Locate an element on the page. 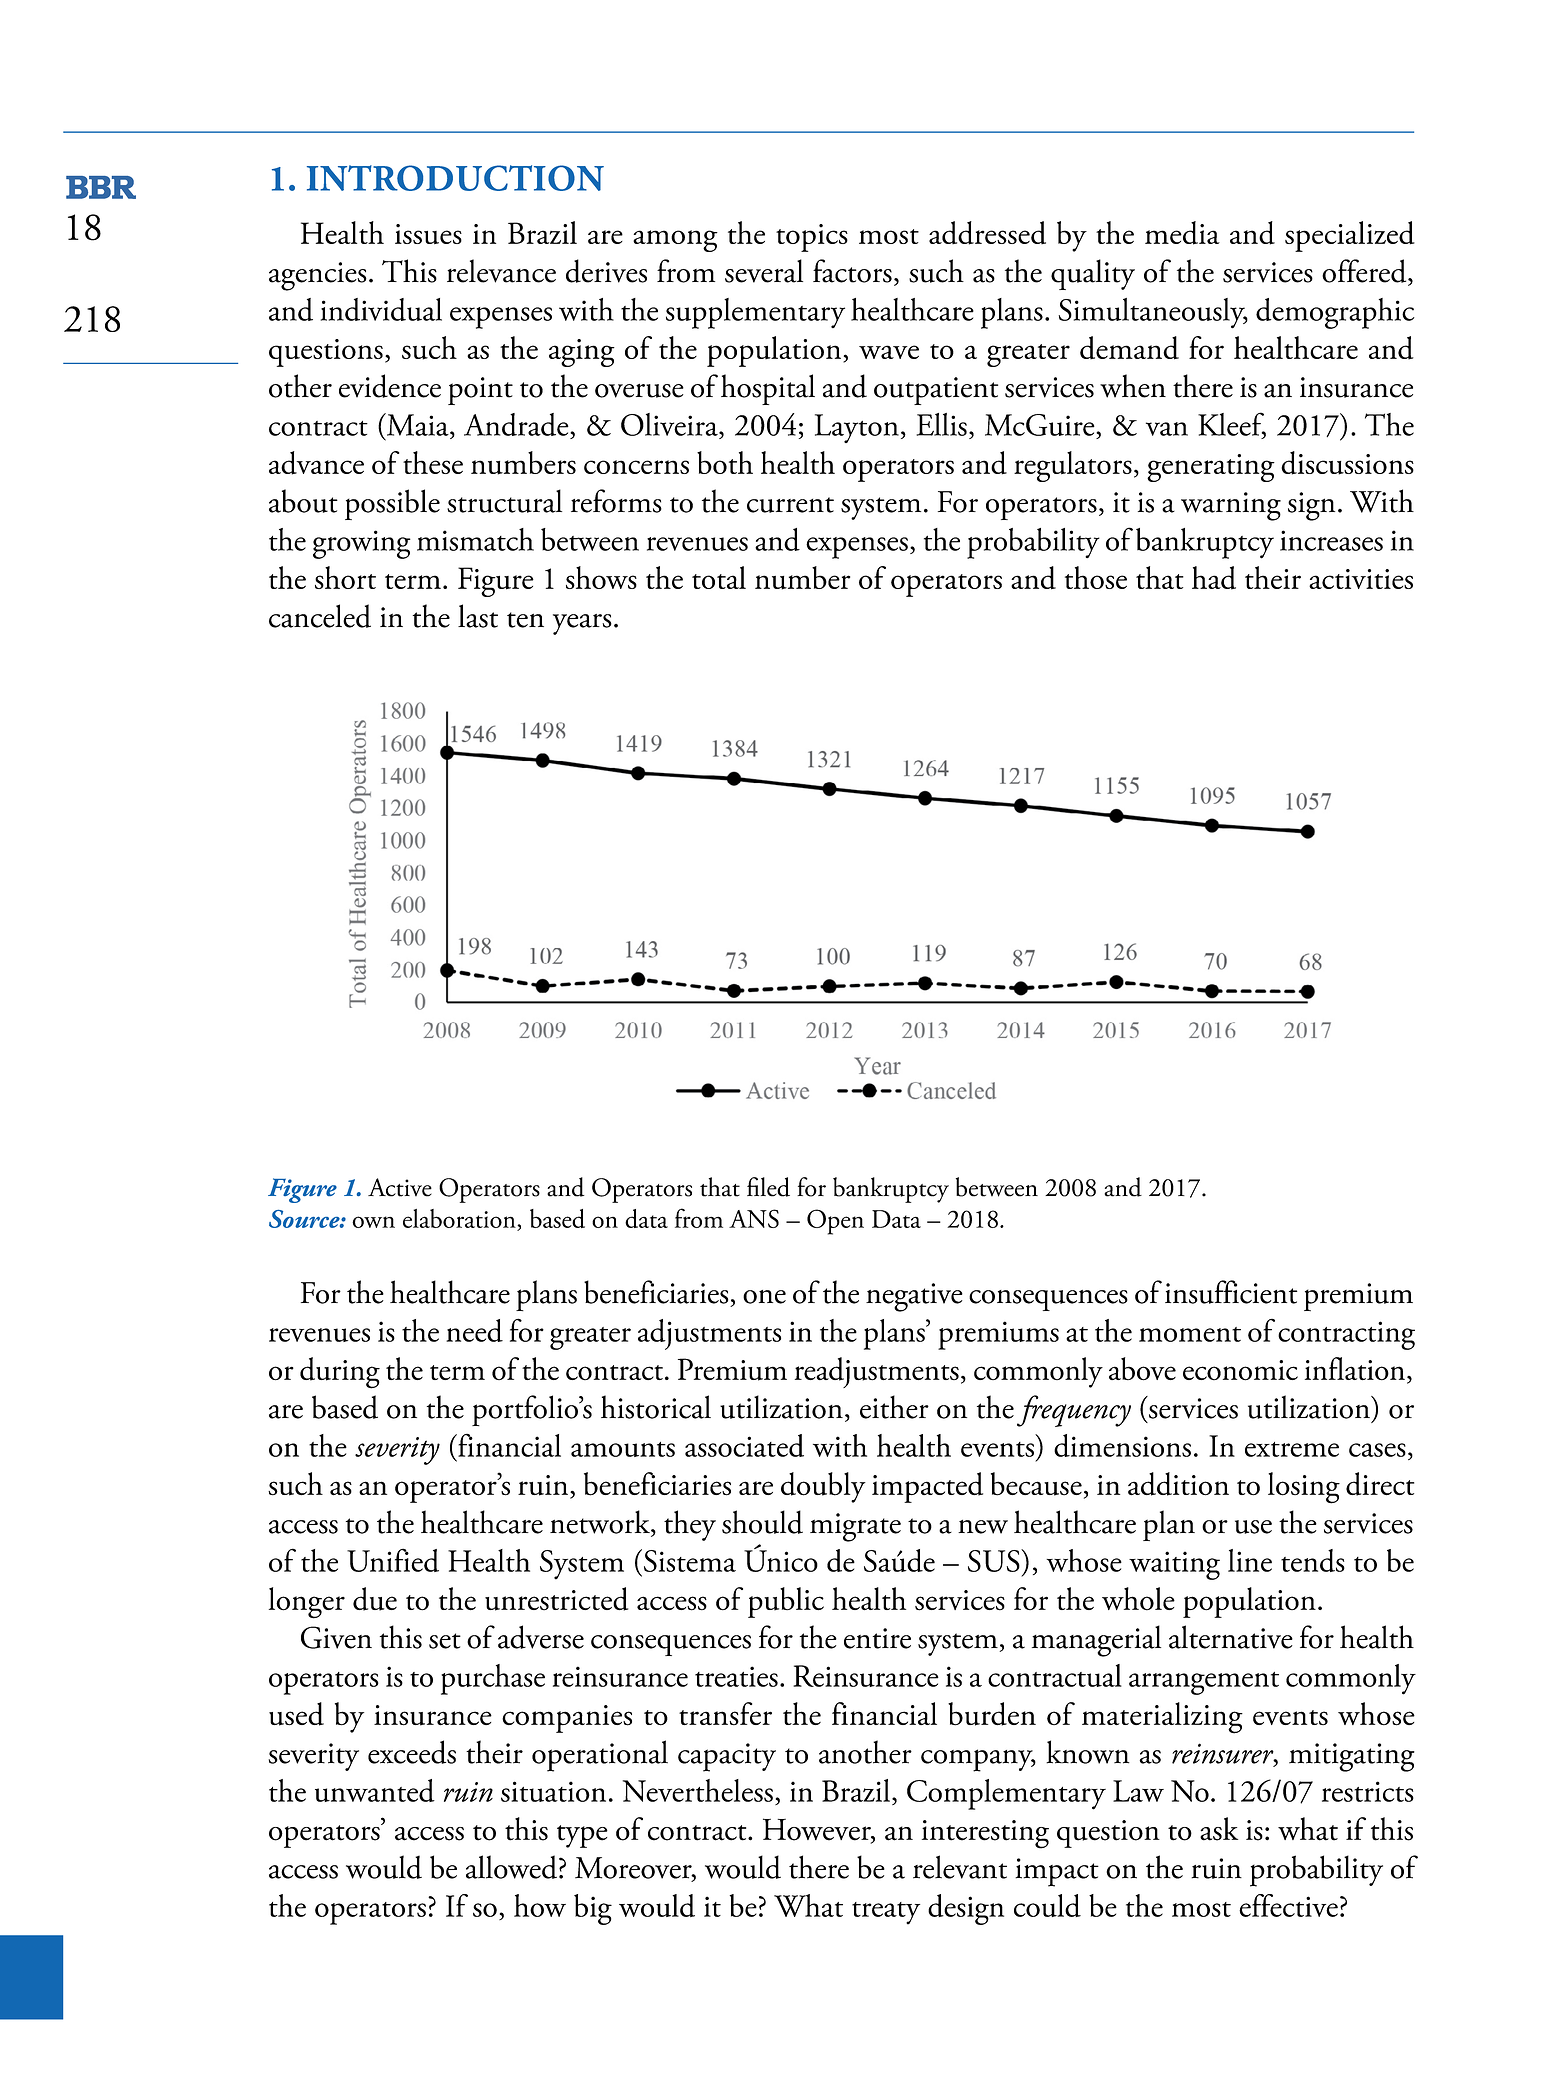 The width and height of the image is (1563, 2084). filed is located at coordinates (768, 1187).
